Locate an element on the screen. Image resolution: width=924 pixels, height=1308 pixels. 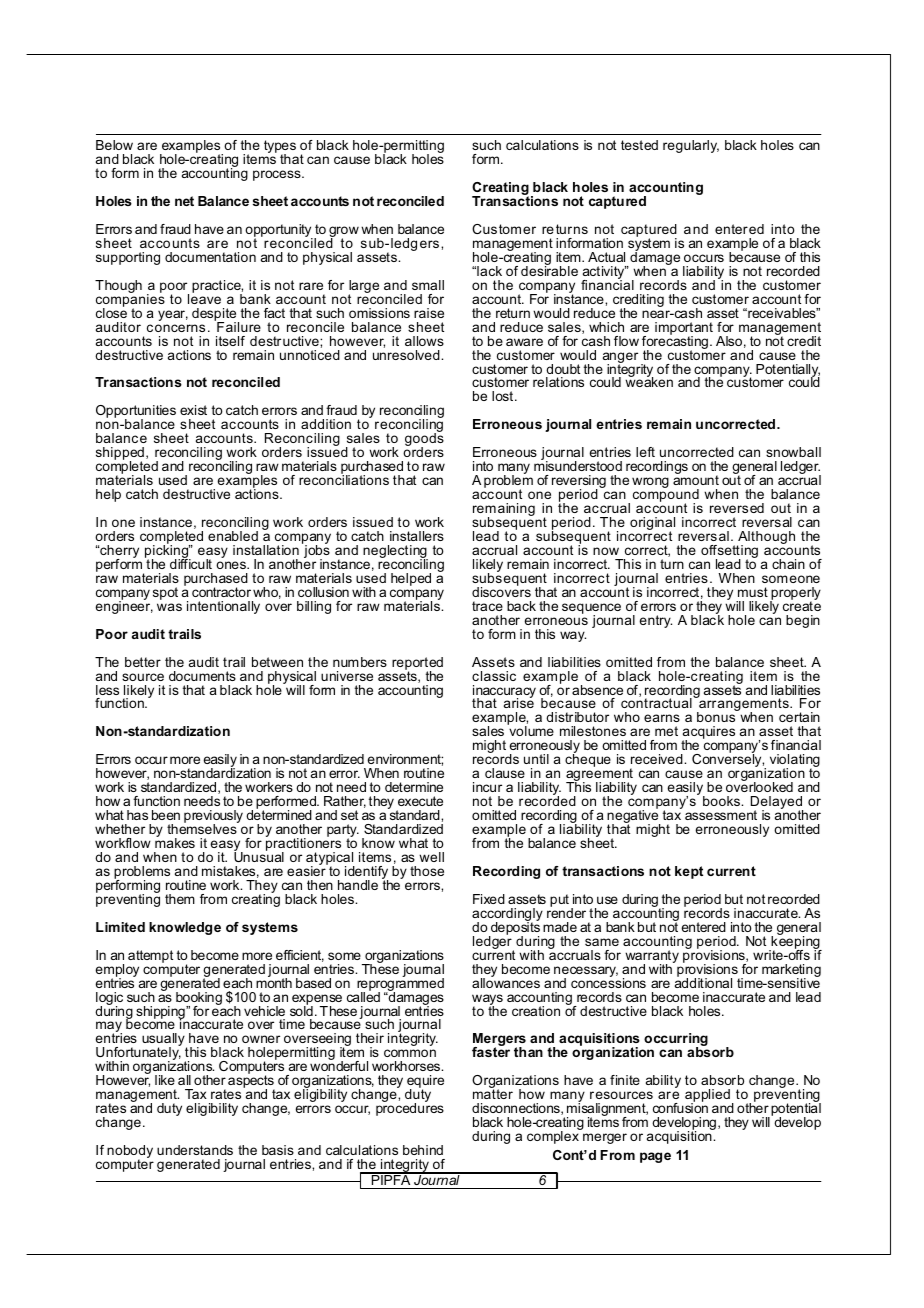
net is located at coordinates (184, 201).
